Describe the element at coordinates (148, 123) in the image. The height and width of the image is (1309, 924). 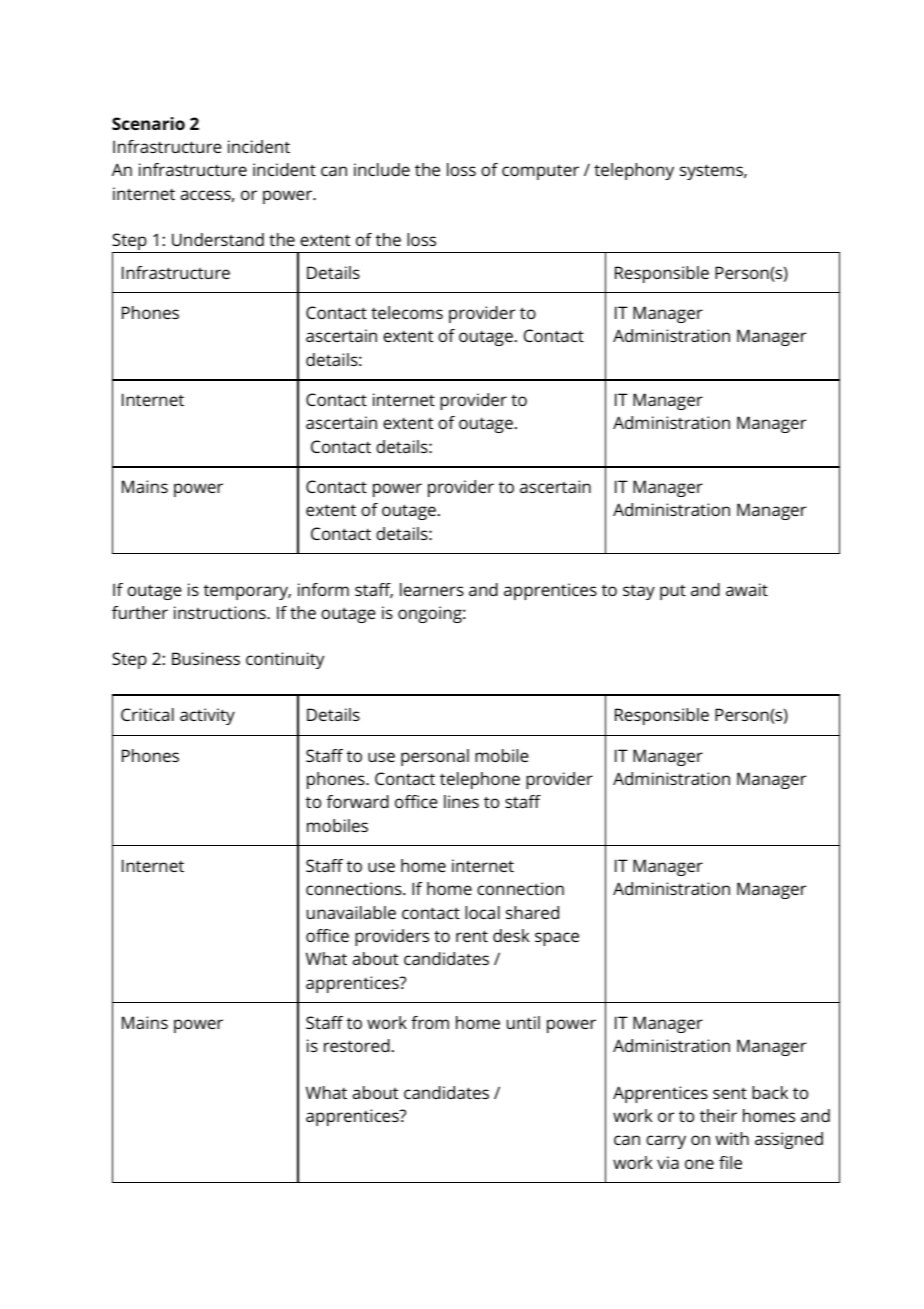
I see `Scenario` at that location.
